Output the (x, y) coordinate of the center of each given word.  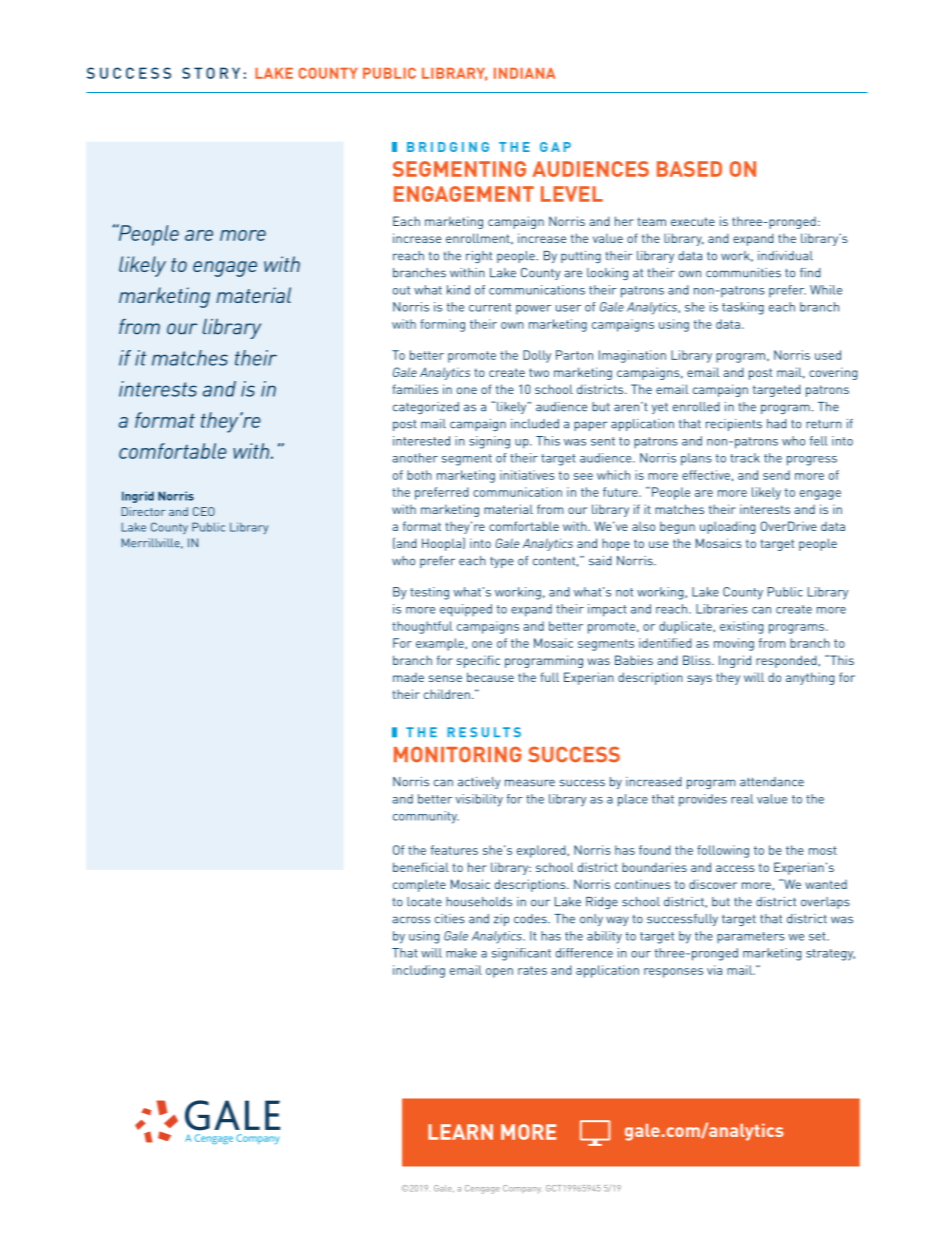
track (745, 458)
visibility (479, 800)
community (426, 817)
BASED (689, 169)
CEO (204, 511)
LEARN (460, 1132)
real (742, 799)
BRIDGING (448, 147)
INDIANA (524, 73)
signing (489, 442)
